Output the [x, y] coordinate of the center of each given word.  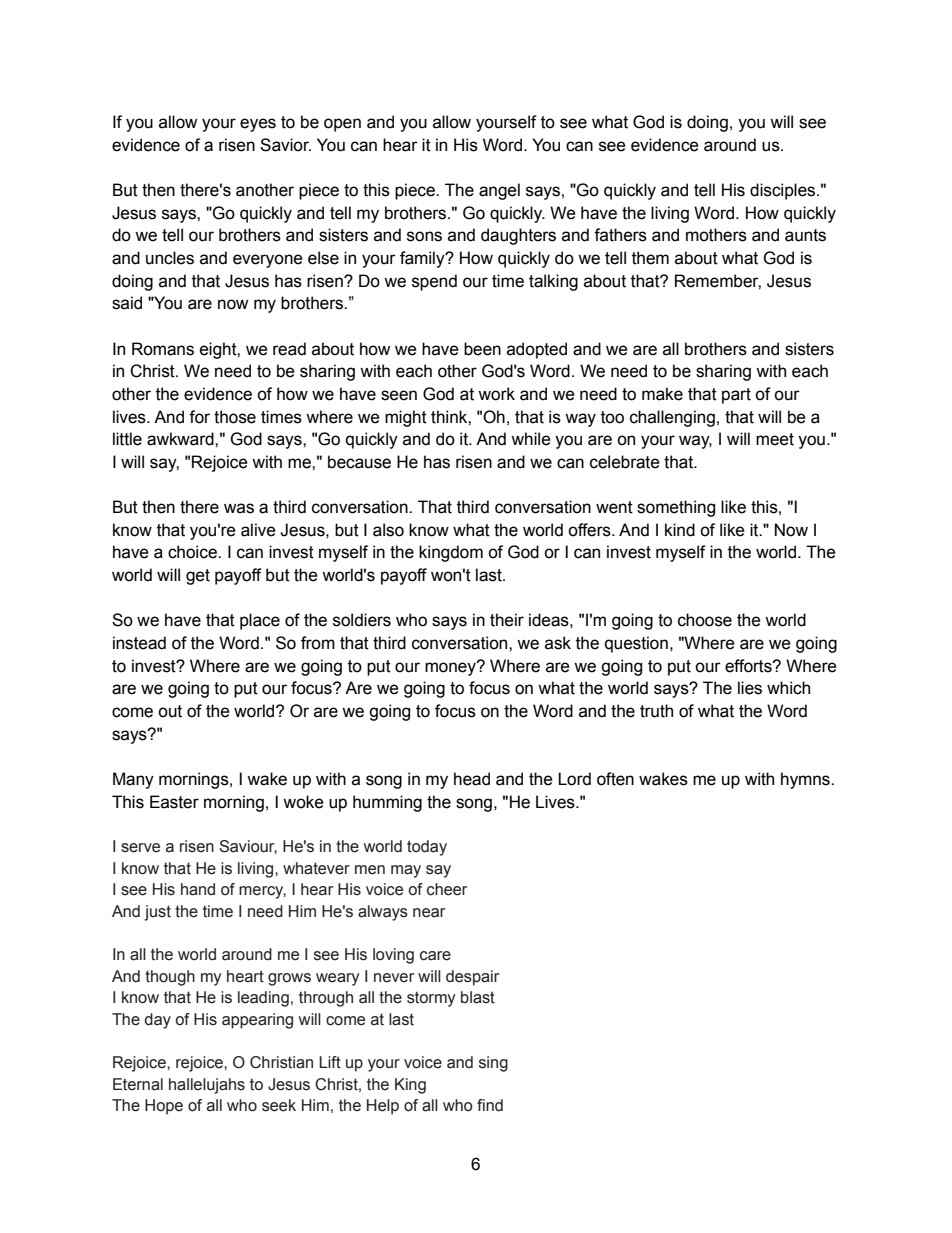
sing [493, 1064]
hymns [806, 780]
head [472, 779]
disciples [784, 191]
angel [499, 191]
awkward [181, 439]
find [490, 1105]
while [531, 439]
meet [775, 439]
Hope [164, 1107]
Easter [174, 802]
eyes [258, 125]
